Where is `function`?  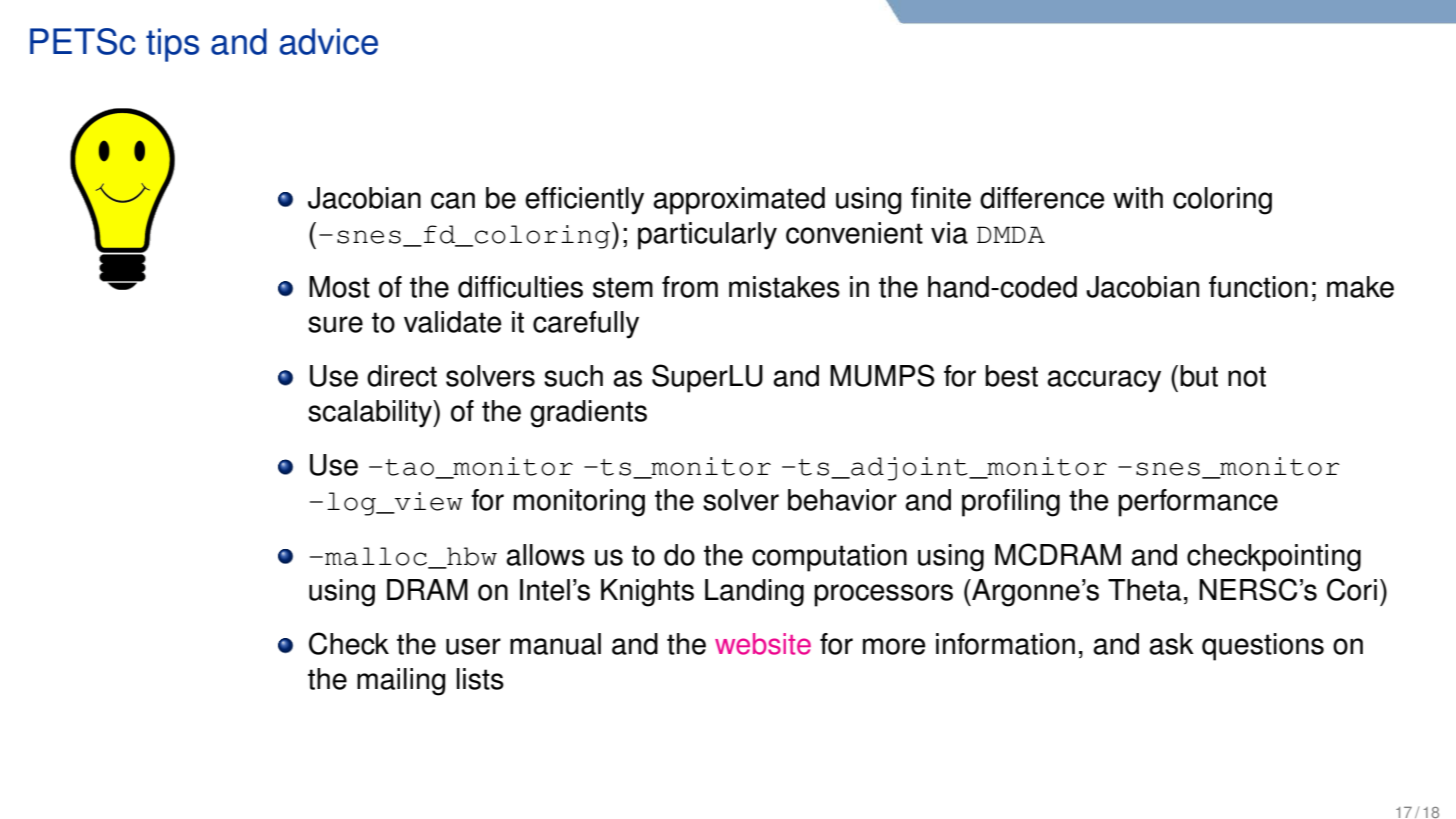
function is located at coordinates (1258, 287).
